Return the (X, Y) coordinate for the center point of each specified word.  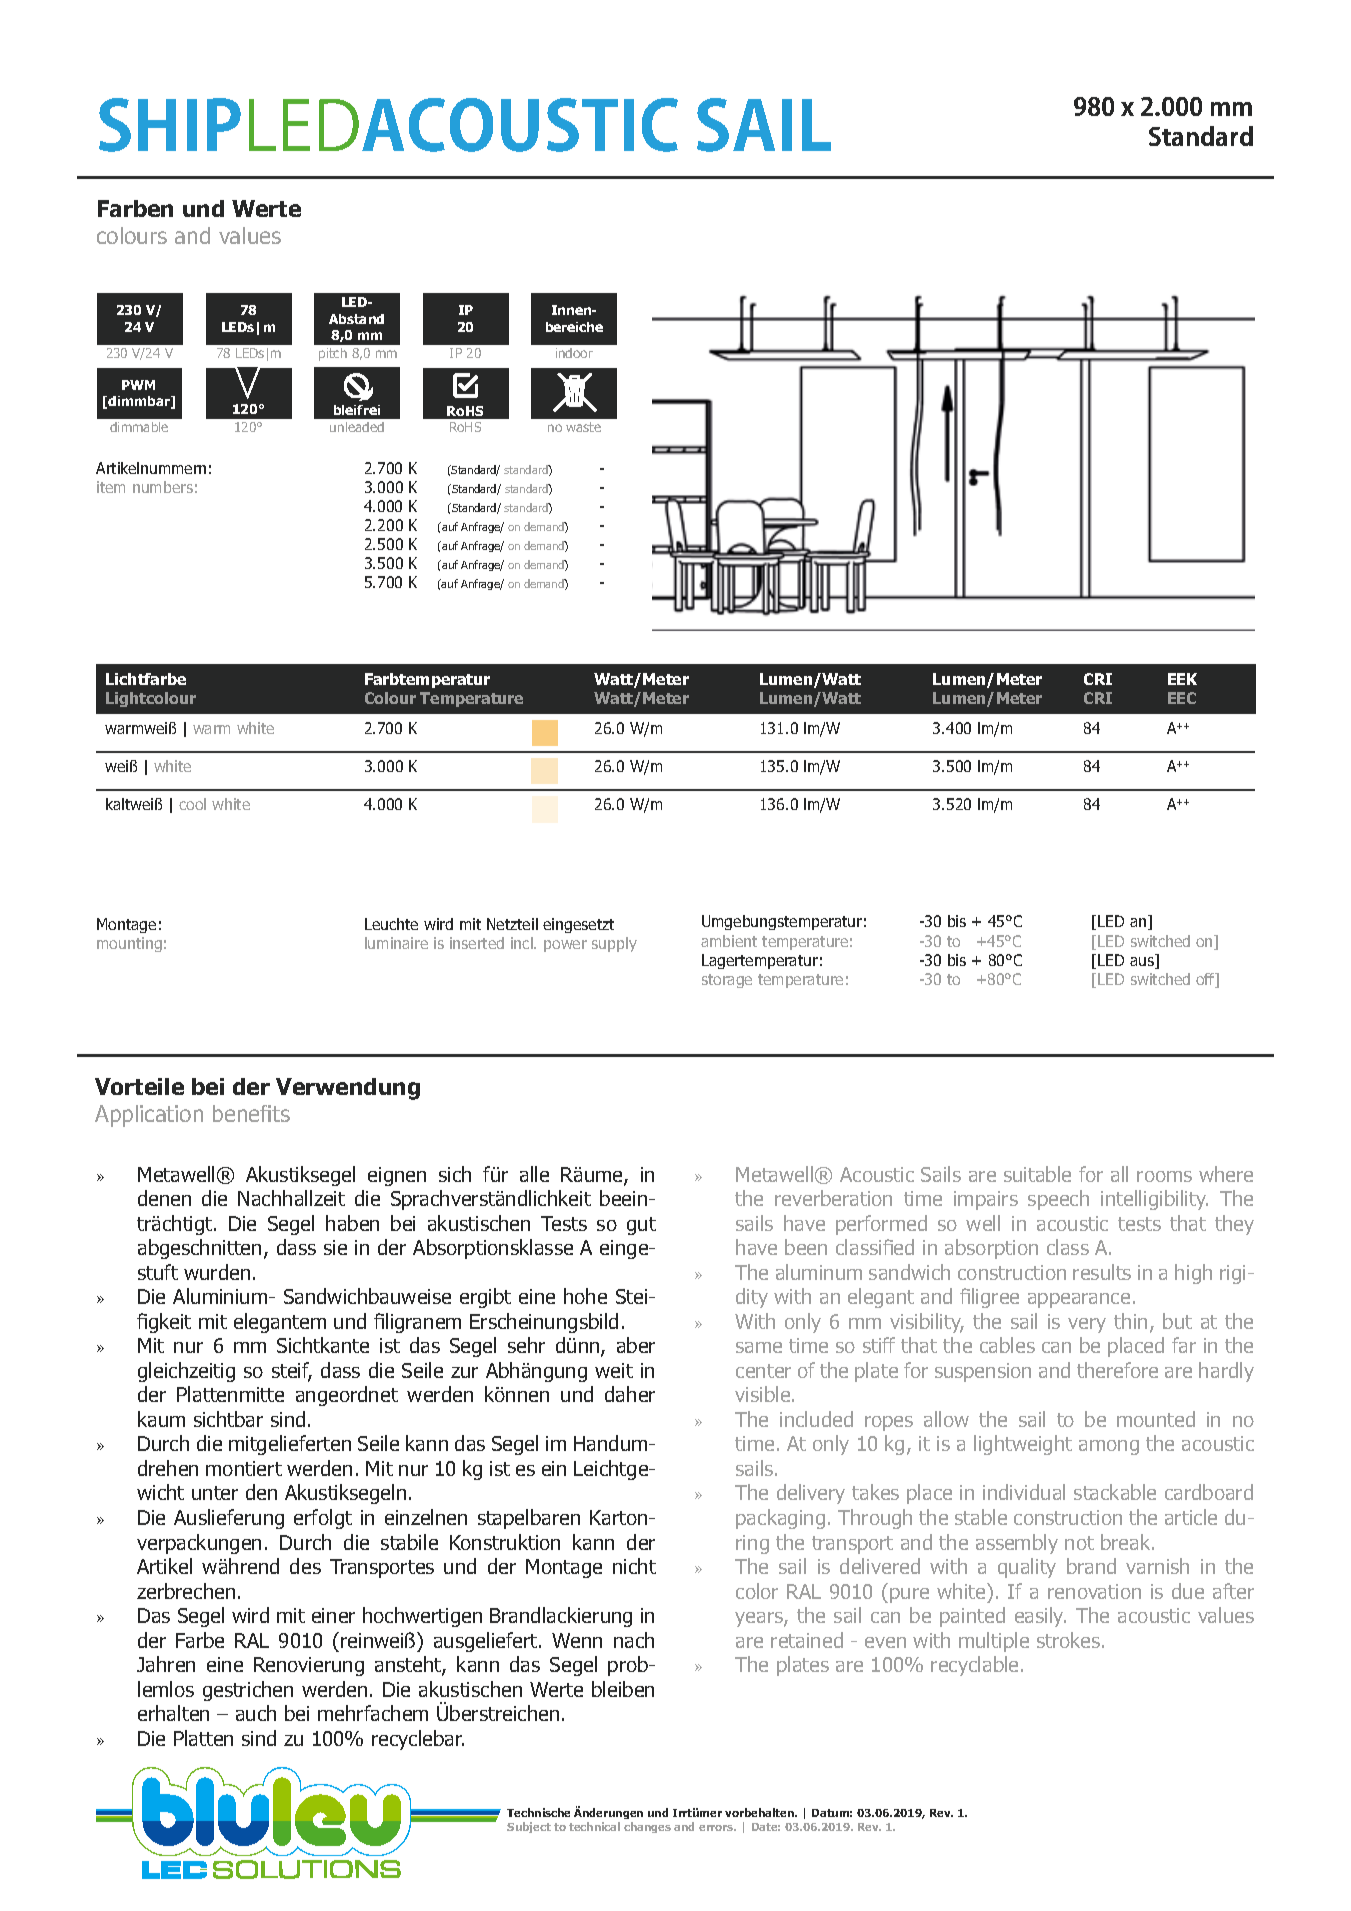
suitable (1037, 1174)
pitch (333, 354)
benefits (251, 1113)
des (305, 1566)
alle (534, 1174)
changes (647, 1827)
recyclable (976, 1666)
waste (583, 427)
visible (764, 1394)
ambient (729, 941)
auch (256, 1713)
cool (192, 804)
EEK (1182, 679)
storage (727, 981)
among (1109, 1447)
